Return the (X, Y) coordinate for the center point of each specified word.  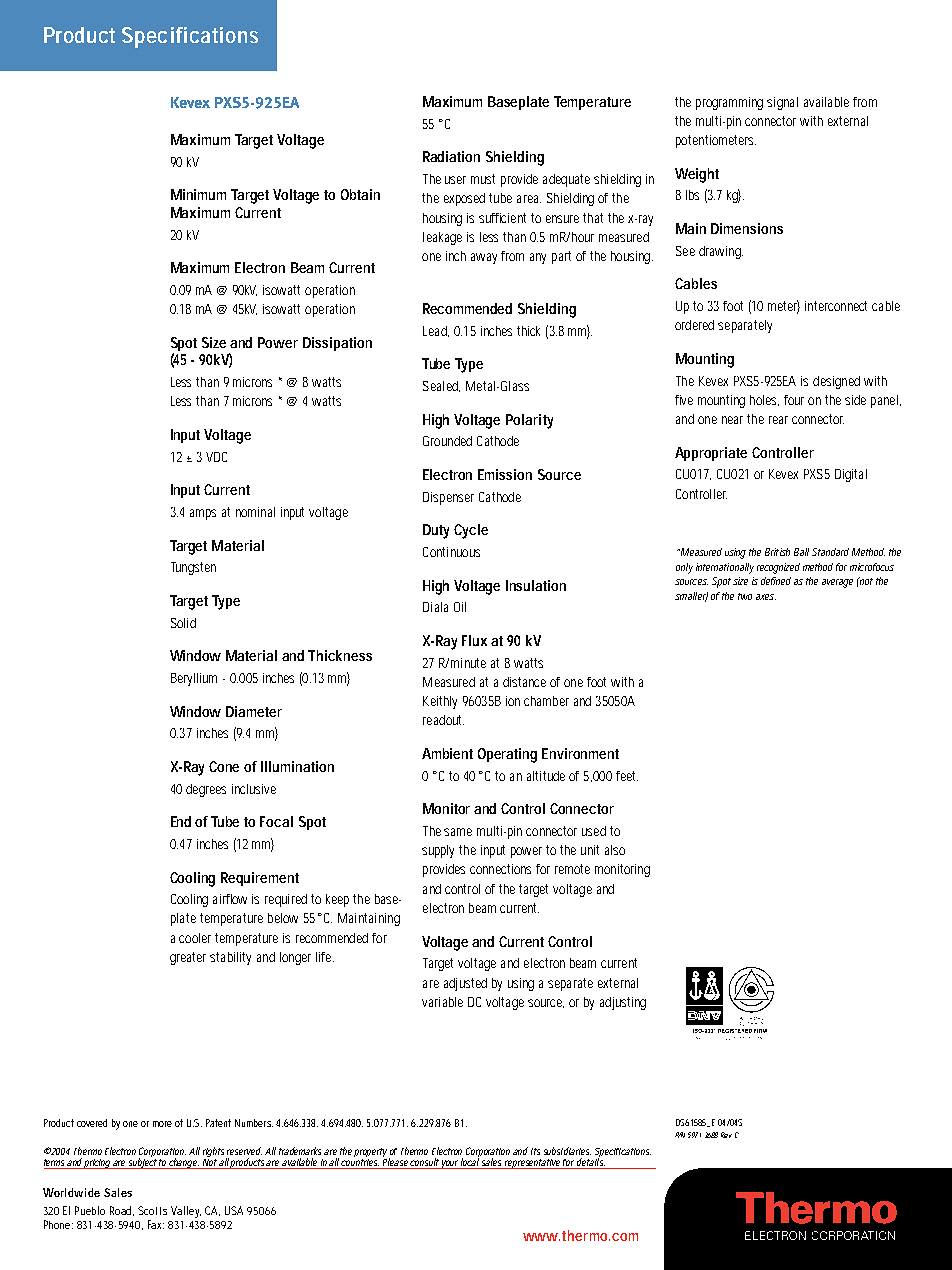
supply (441, 851)
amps (203, 514)
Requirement (260, 879)
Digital (851, 475)
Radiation (451, 156)
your (450, 1164)
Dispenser (448, 498)
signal (782, 103)
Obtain (360, 194)
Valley (186, 1212)
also (615, 850)
